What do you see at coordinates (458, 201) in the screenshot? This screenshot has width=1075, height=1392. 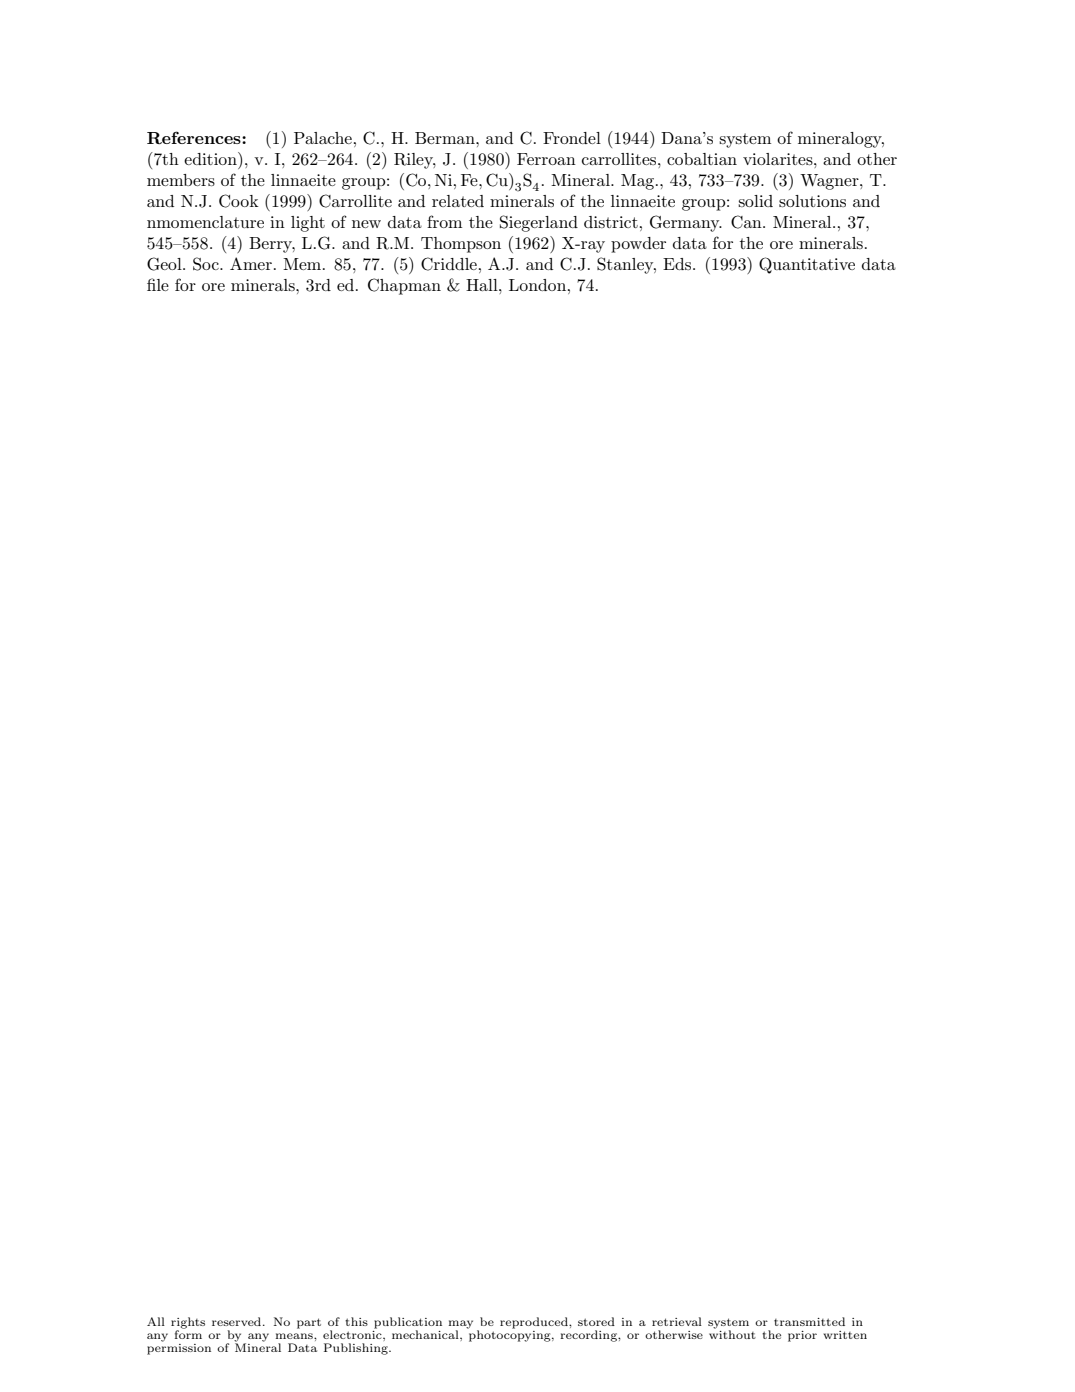 I see `related` at bounding box center [458, 201].
